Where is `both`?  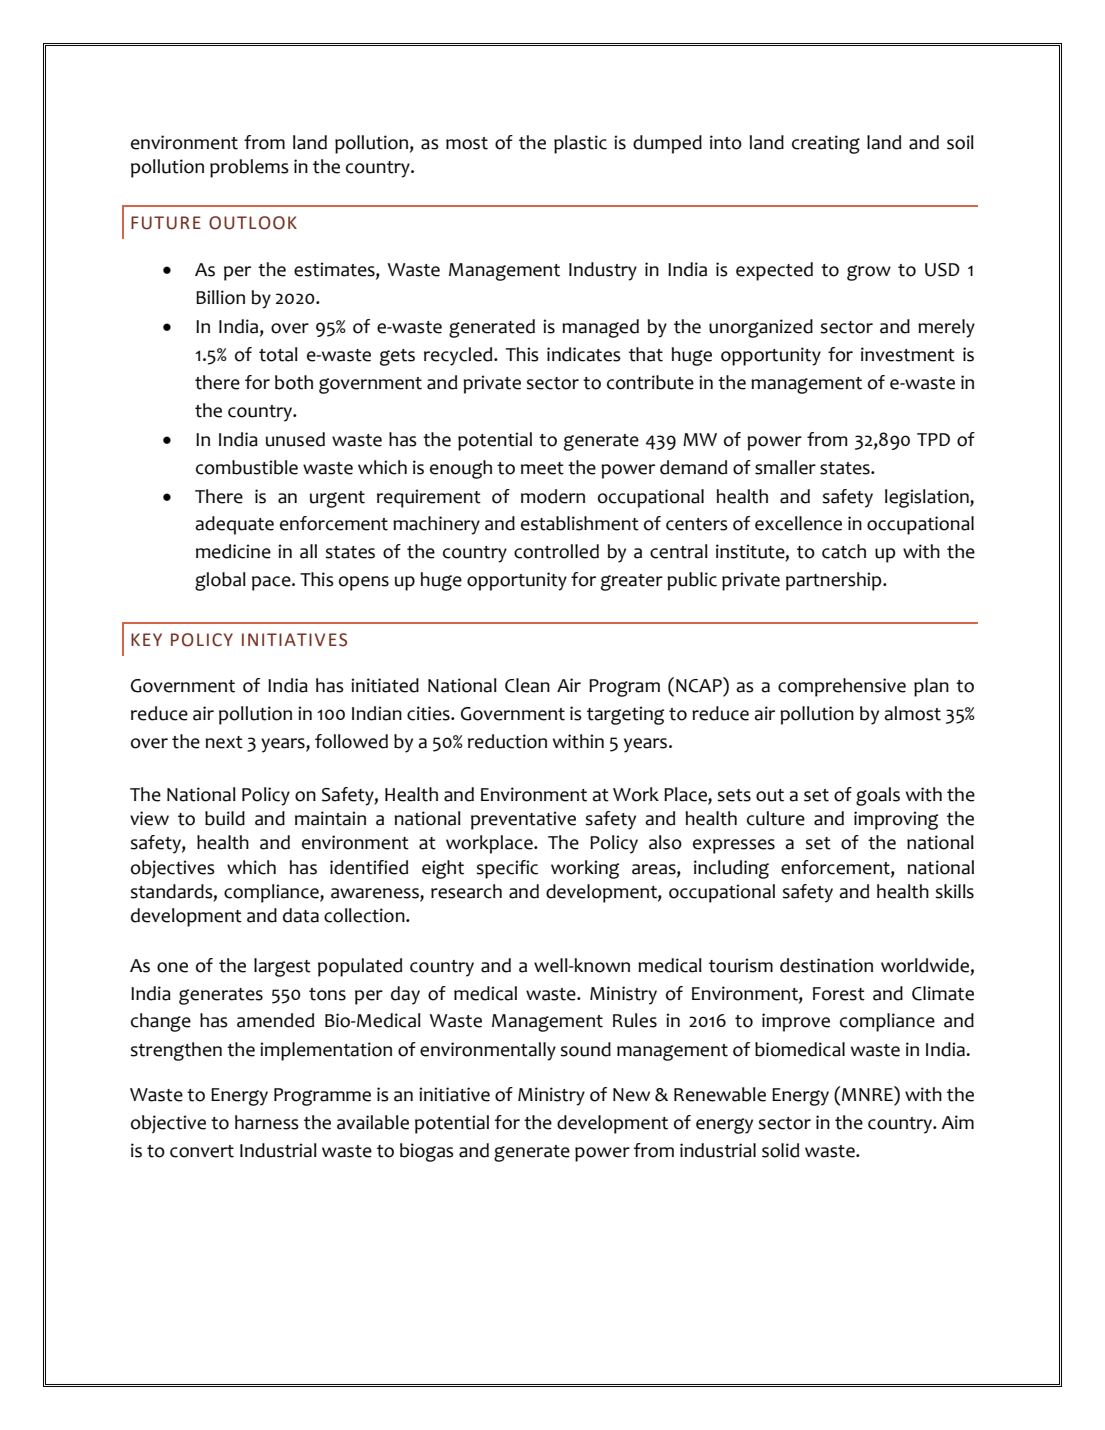 both is located at coordinates (294, 382).
